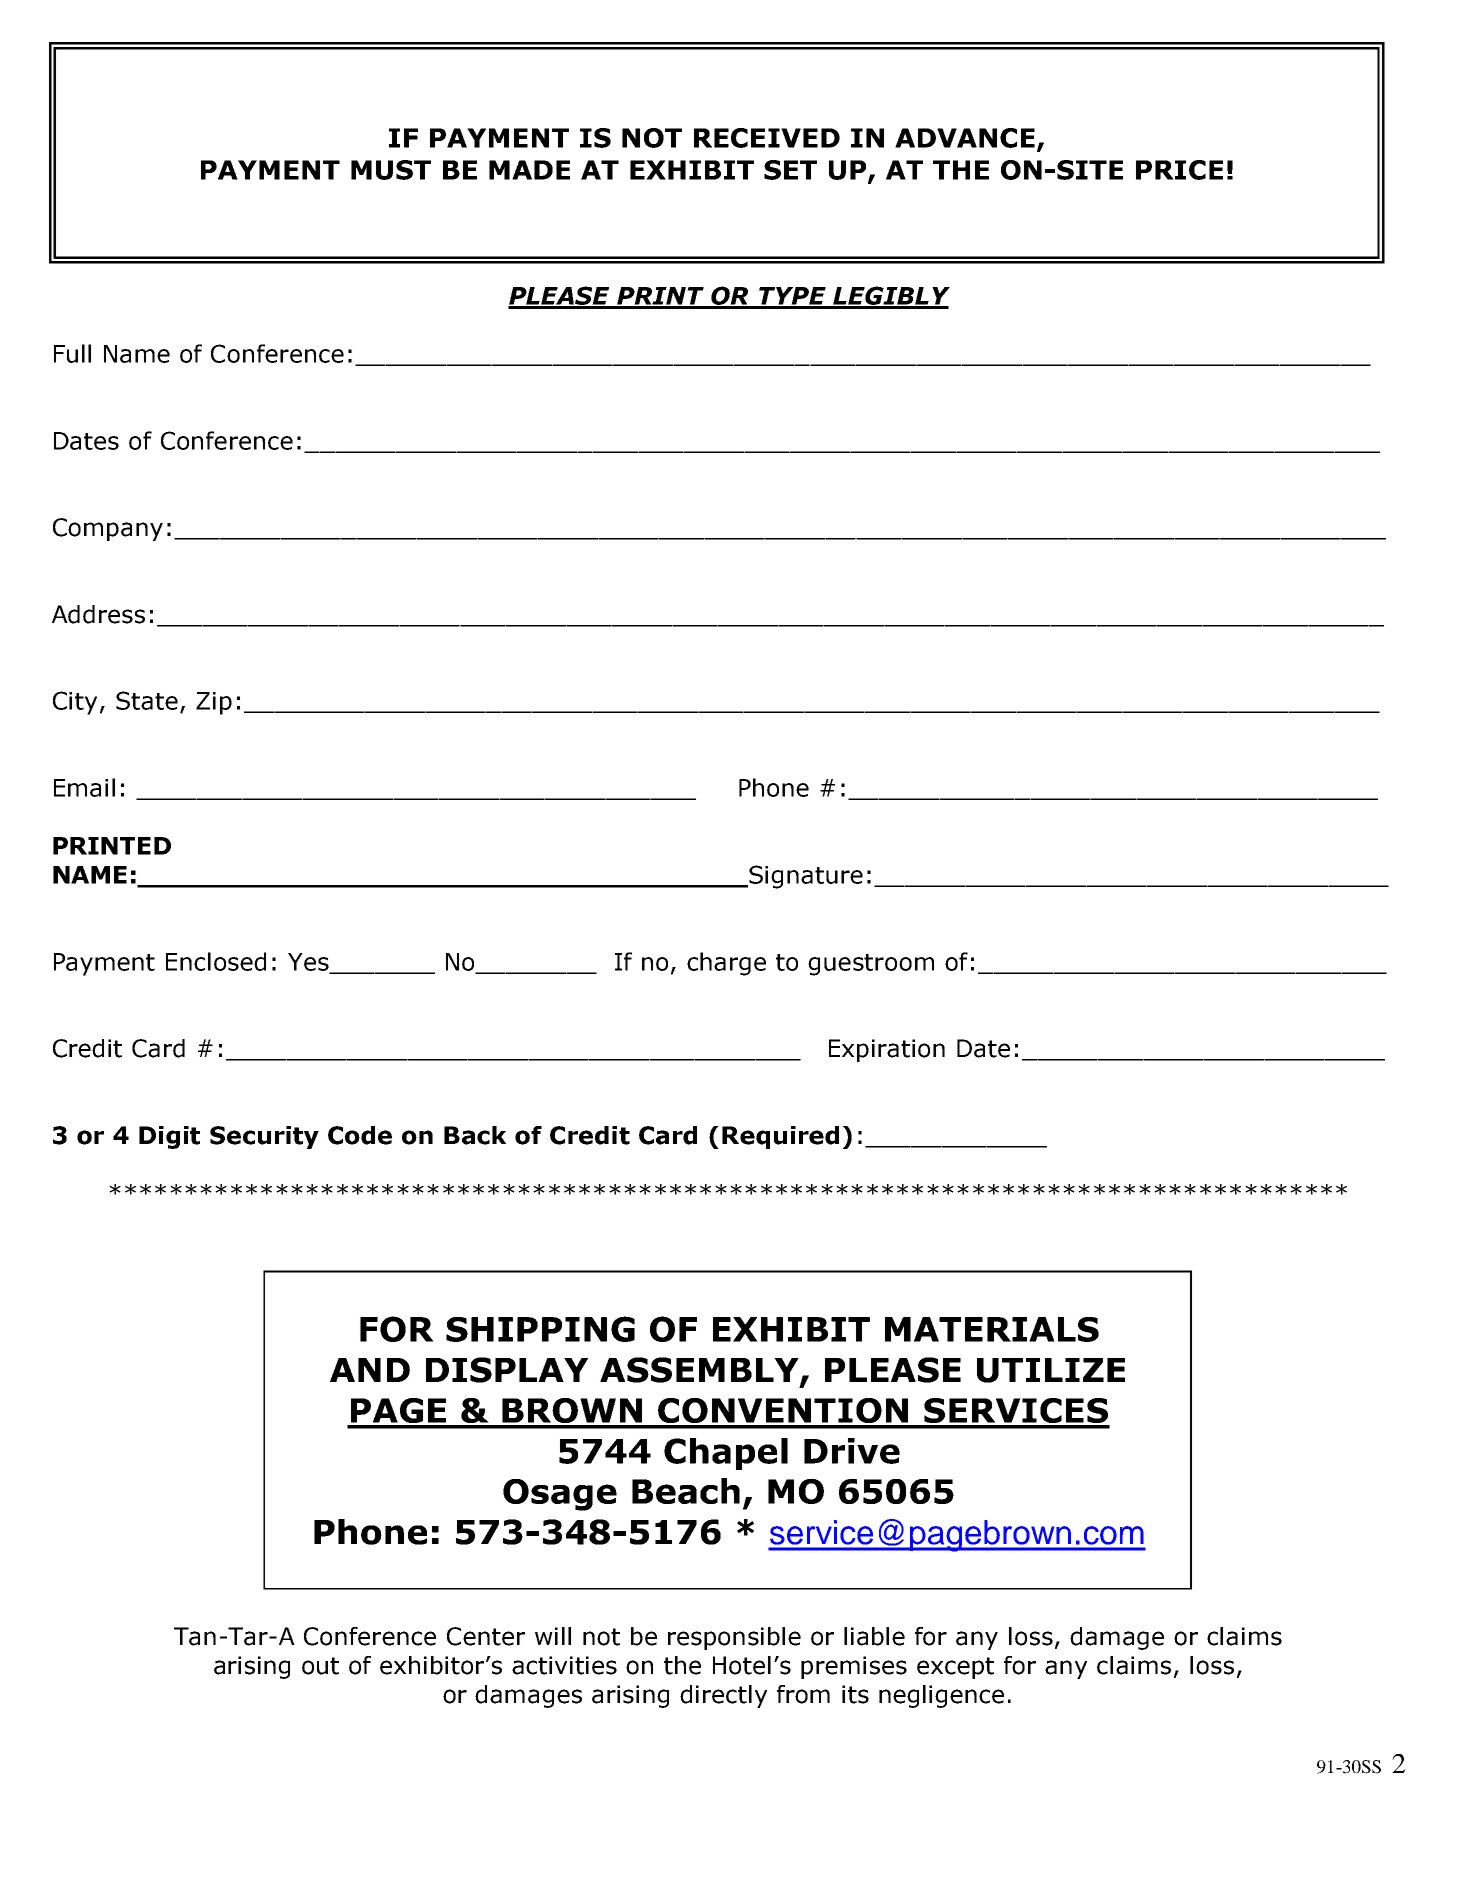 Image resolution: width=1457 pixels, height=1886 pixels. Describe the element at coordinates (216, 961) in the screenshot. I see `Enclosed` at that location.
